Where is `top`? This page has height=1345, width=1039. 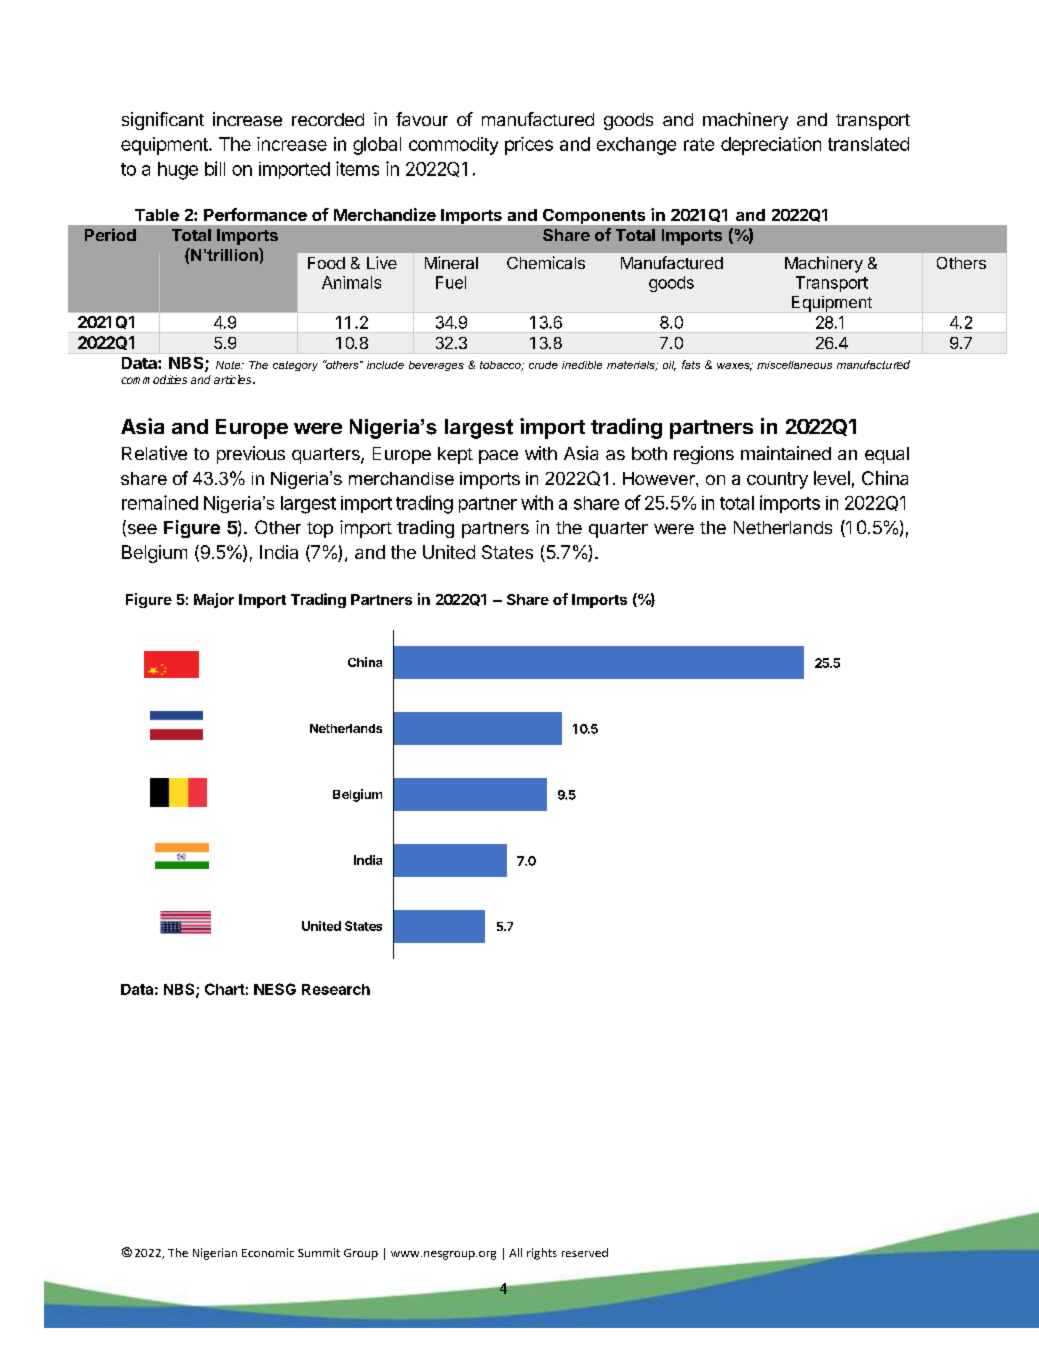
top is located at coordinates (320, 530).
